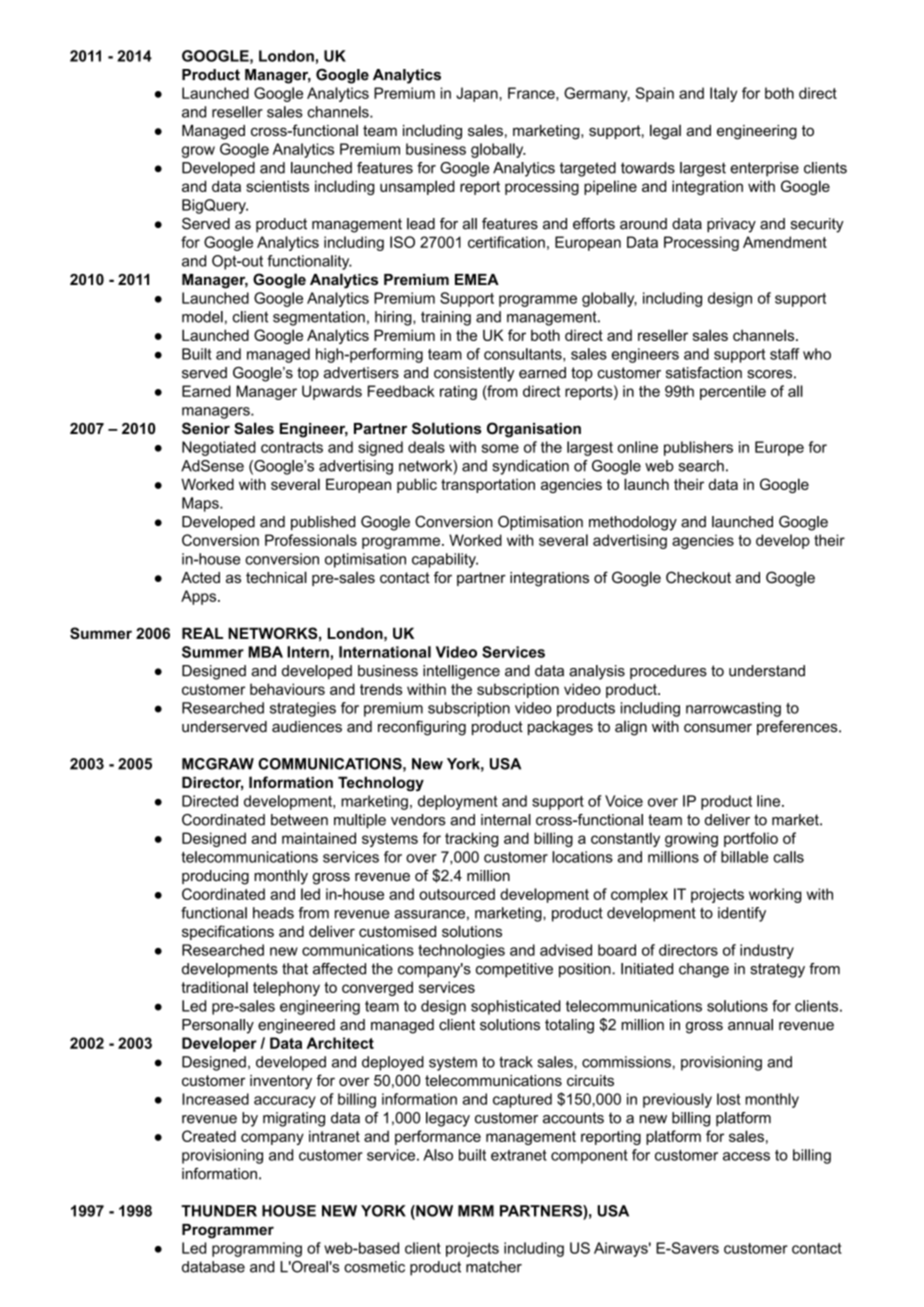 Image resolution: width=924 pixels, height=1307 pixels. Describe the element at coordinates (273, 913) in the screenshot. I see `heads` at that location.
